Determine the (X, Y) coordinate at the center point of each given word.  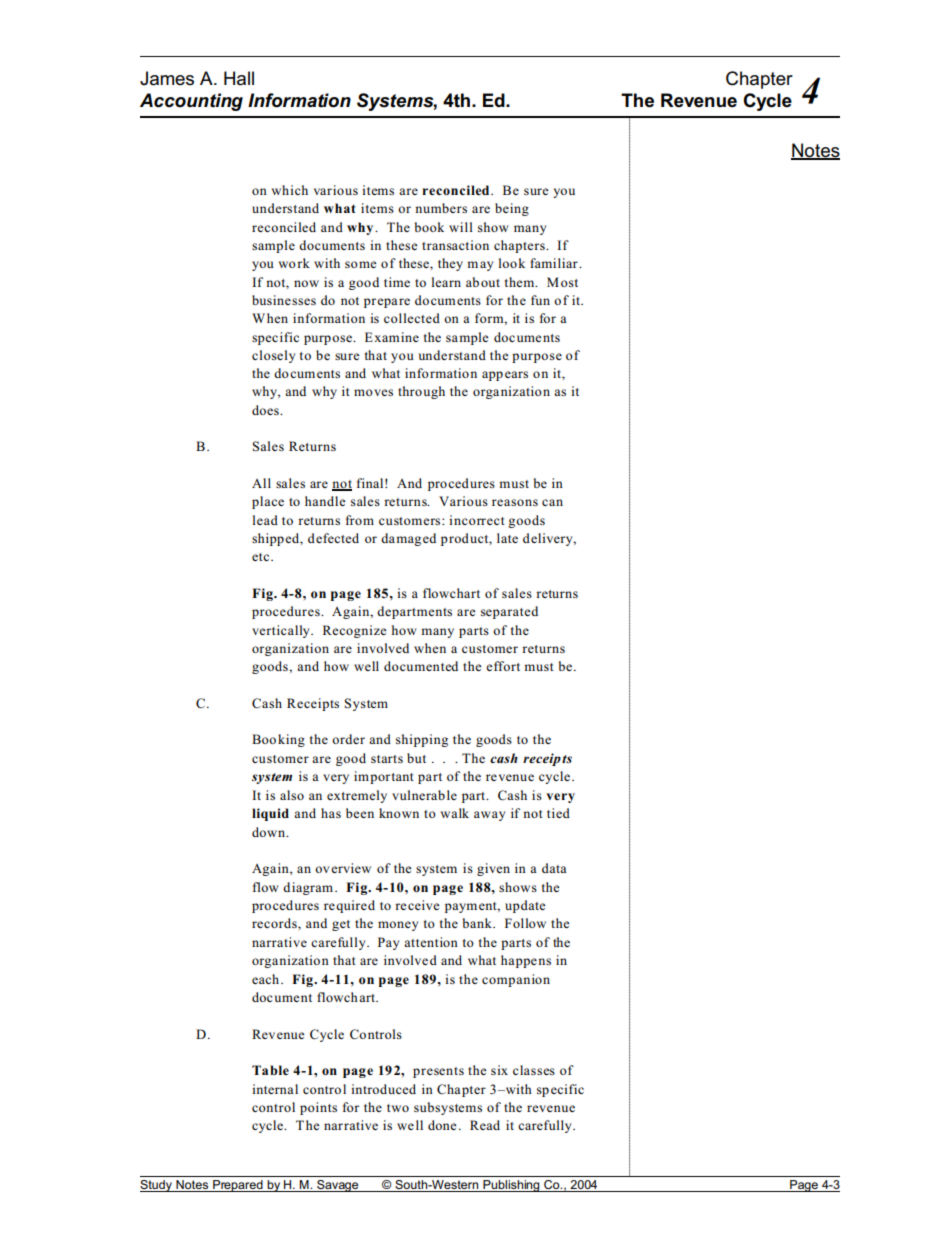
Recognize (355, 631)
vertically (282, 631)
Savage (338, 1186)
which (290, 190)
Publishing (511, 1186)
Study (157, 1186)
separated (509, 612)
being (512, 209)
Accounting (191, 102)
